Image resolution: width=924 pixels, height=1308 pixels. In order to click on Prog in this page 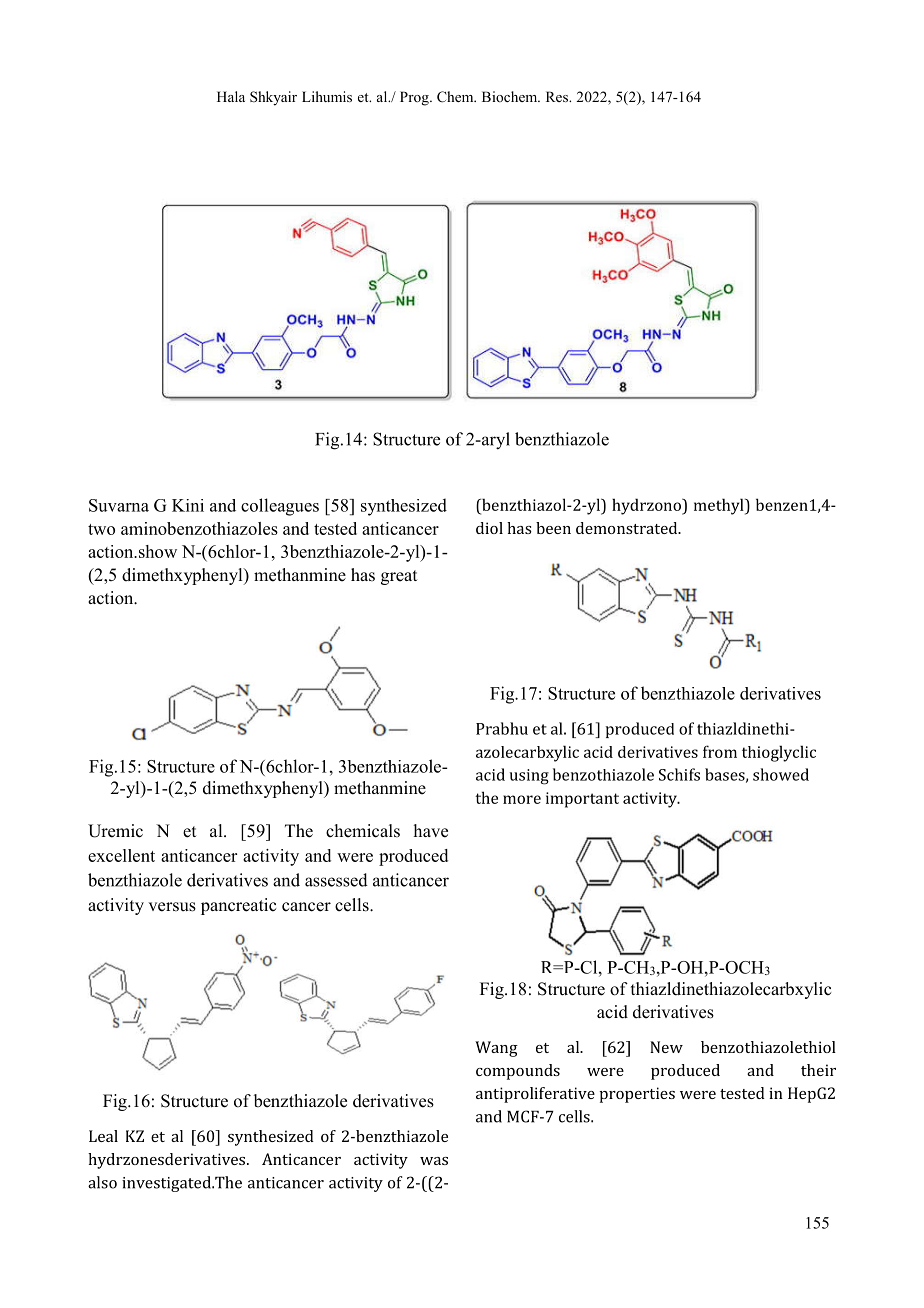, I will do `click(415, 98)`.
